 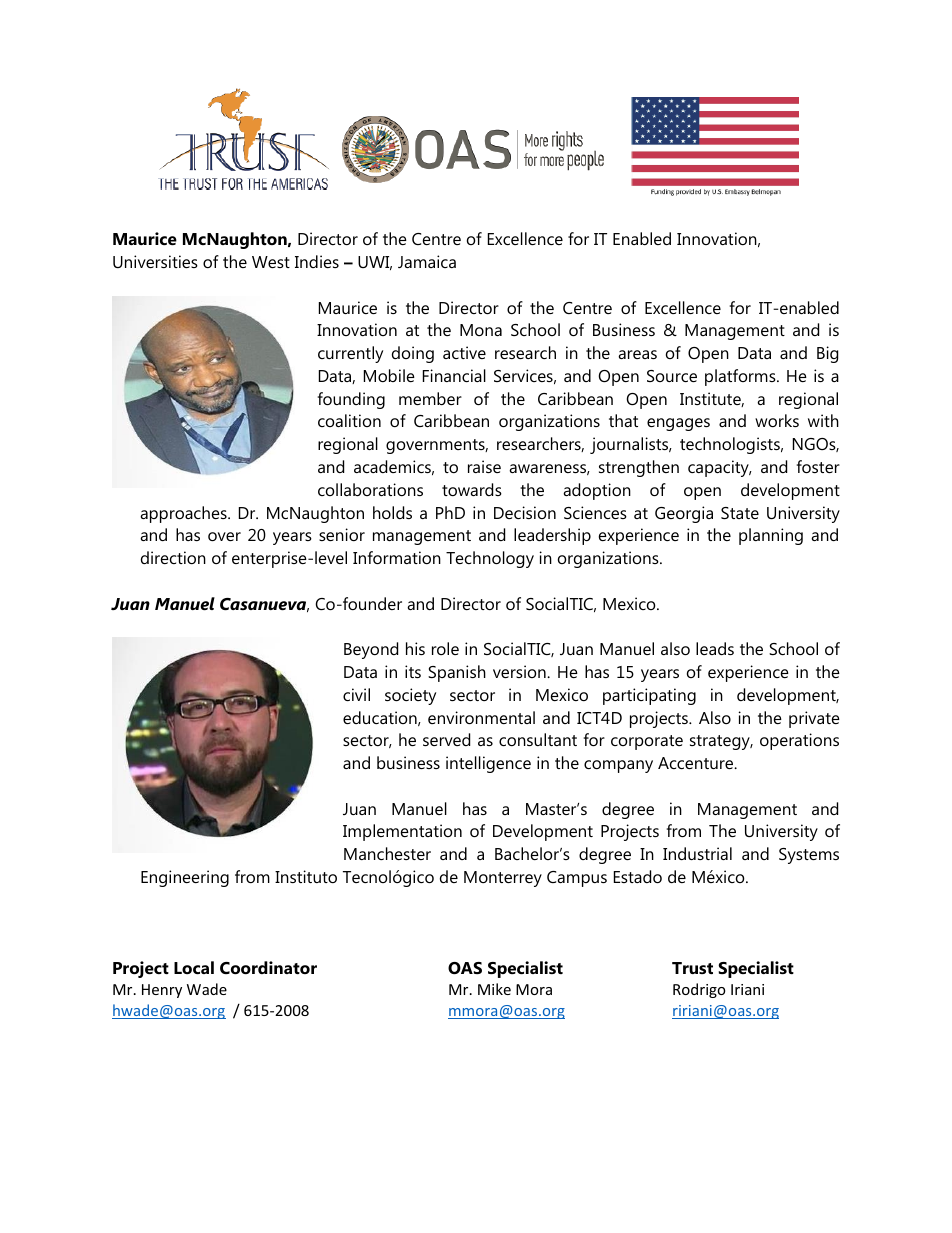 What do you see at coordinates (445, 648) in the document?
I see `role` at bounding box center [445, 648].
